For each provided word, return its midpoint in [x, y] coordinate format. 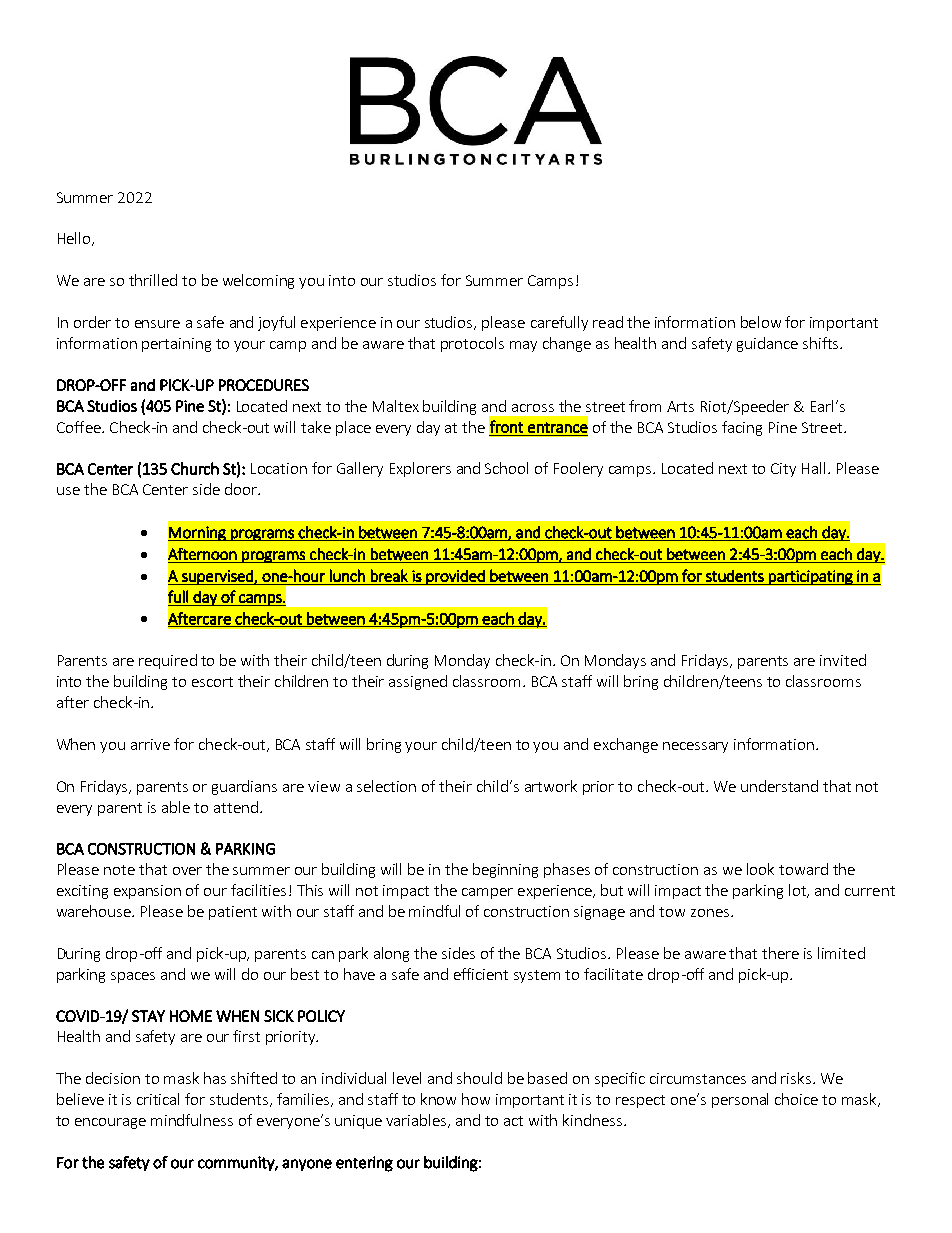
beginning [505, 870]
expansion [147, 892]
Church [195, 468]
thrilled [153, 280]
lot [798, 891]
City [783, 470]
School [506, 468]
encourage [110, 1123]
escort [212, 682]
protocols [472, 344]
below [761, 322]
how [476, 1099]
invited [843, 660]
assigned [418, 682]
